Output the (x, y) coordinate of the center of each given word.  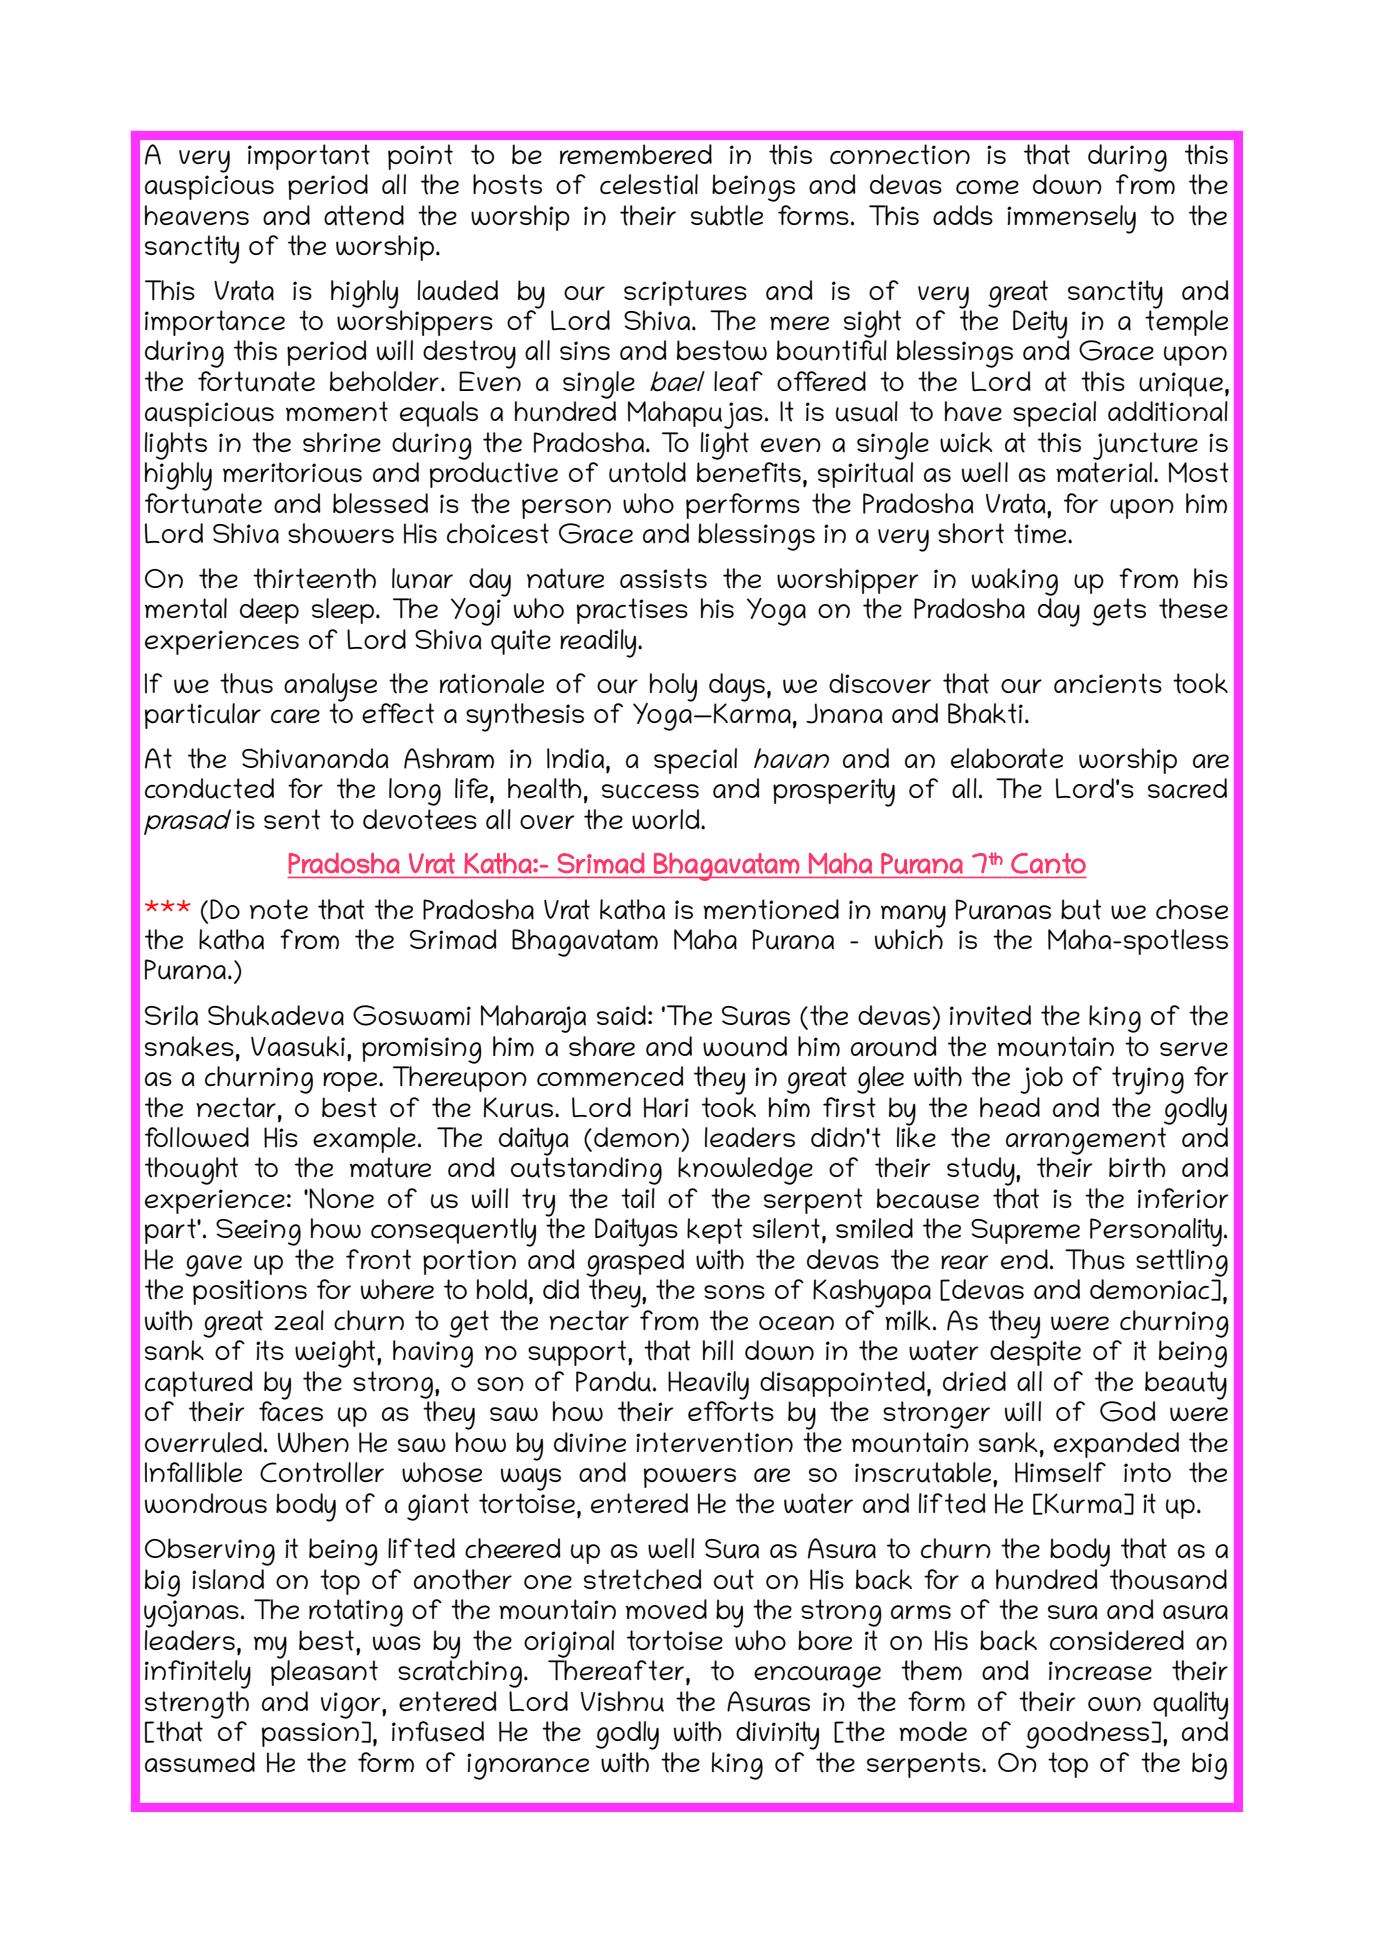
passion (312, 1734)
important (309, 157)
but (1081, 909)
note (279, 909)
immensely (1071, 219)
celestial (649, 184)
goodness (1089, 1735)
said (621, 1015)
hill (718, 1350)
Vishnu (622, 1701)
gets (1119, 612)
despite (1035, 1352)
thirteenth (314, 578)
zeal (299, 1320)
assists (663, 578)
